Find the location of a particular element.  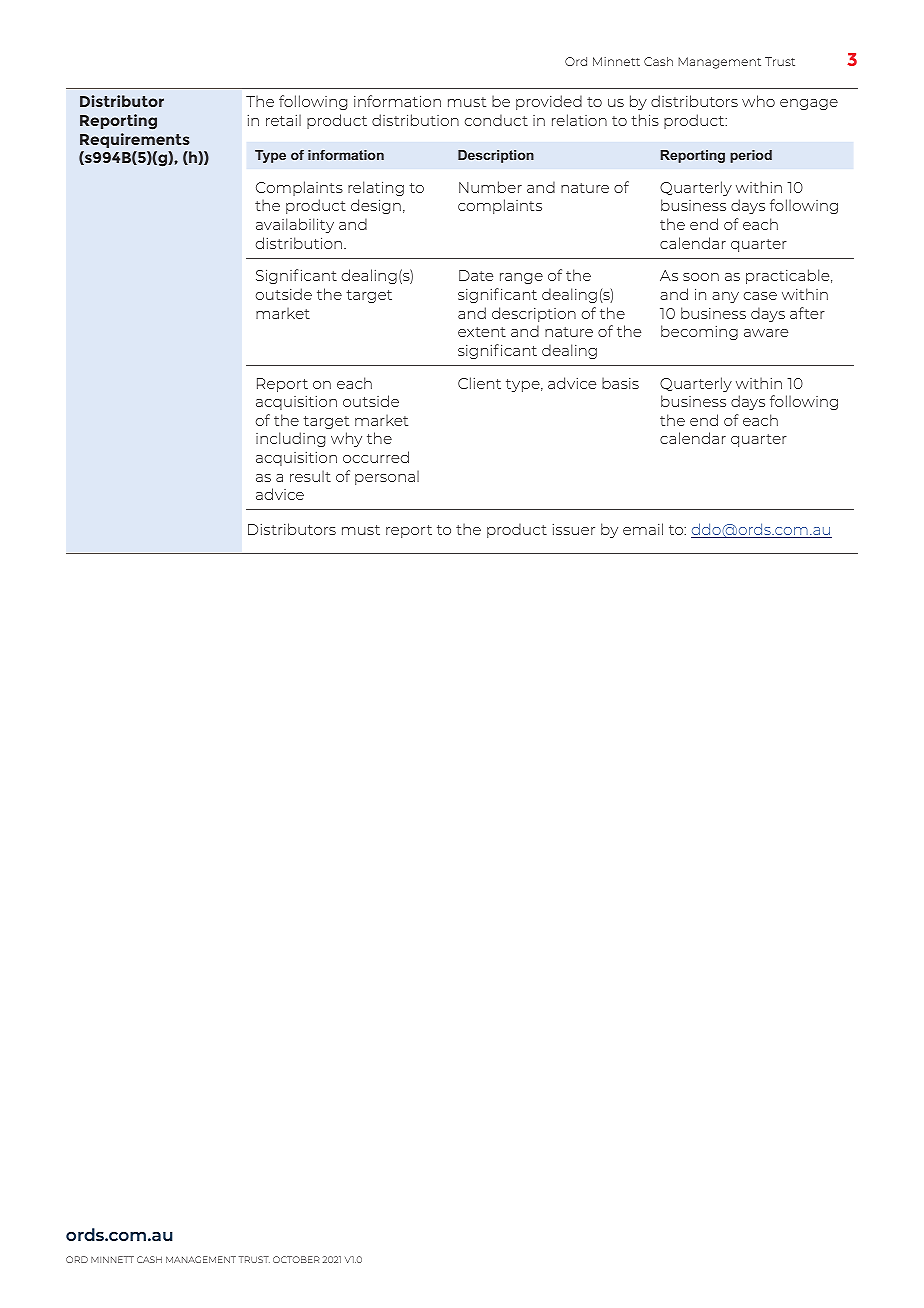

personal is located at coordinates (387, 477).
